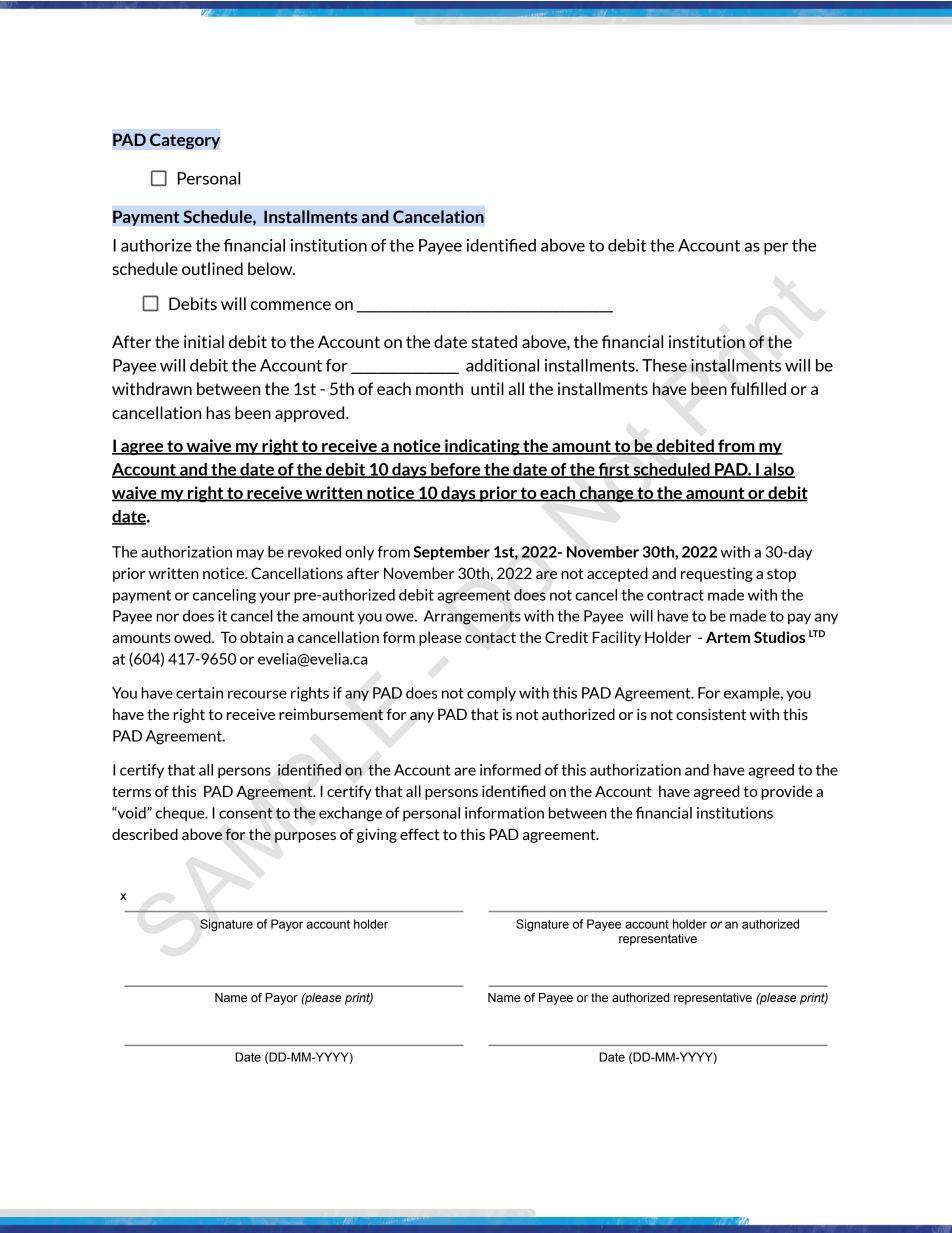 The height and width of the document is (1233, 952). Describe the element at coordinates (271, 268) in the document. I see `below` at that location.
